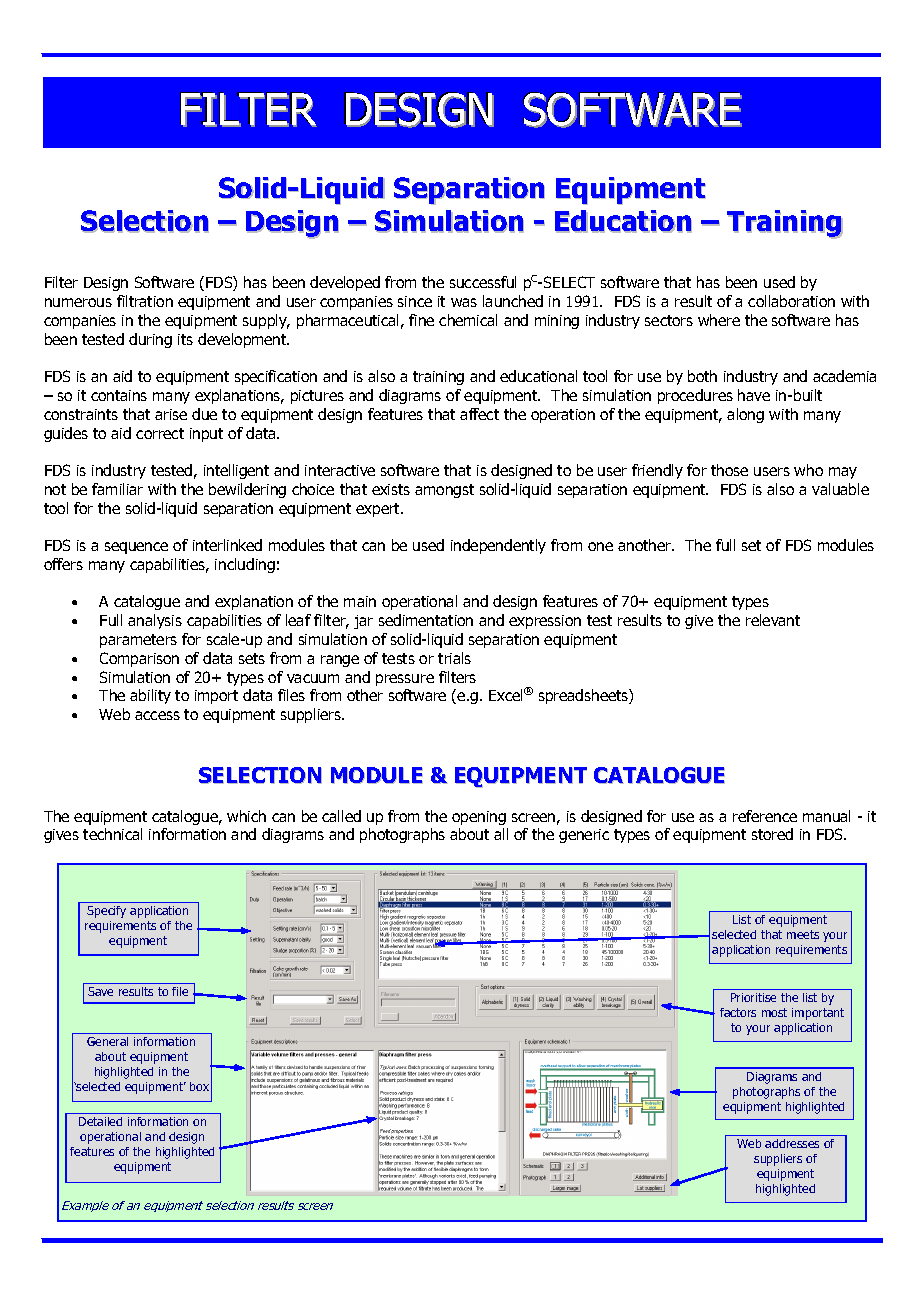 Image resolution: width=924 pixels, height=1308 pixels. I want to click on familiar, so click(117, 489).
